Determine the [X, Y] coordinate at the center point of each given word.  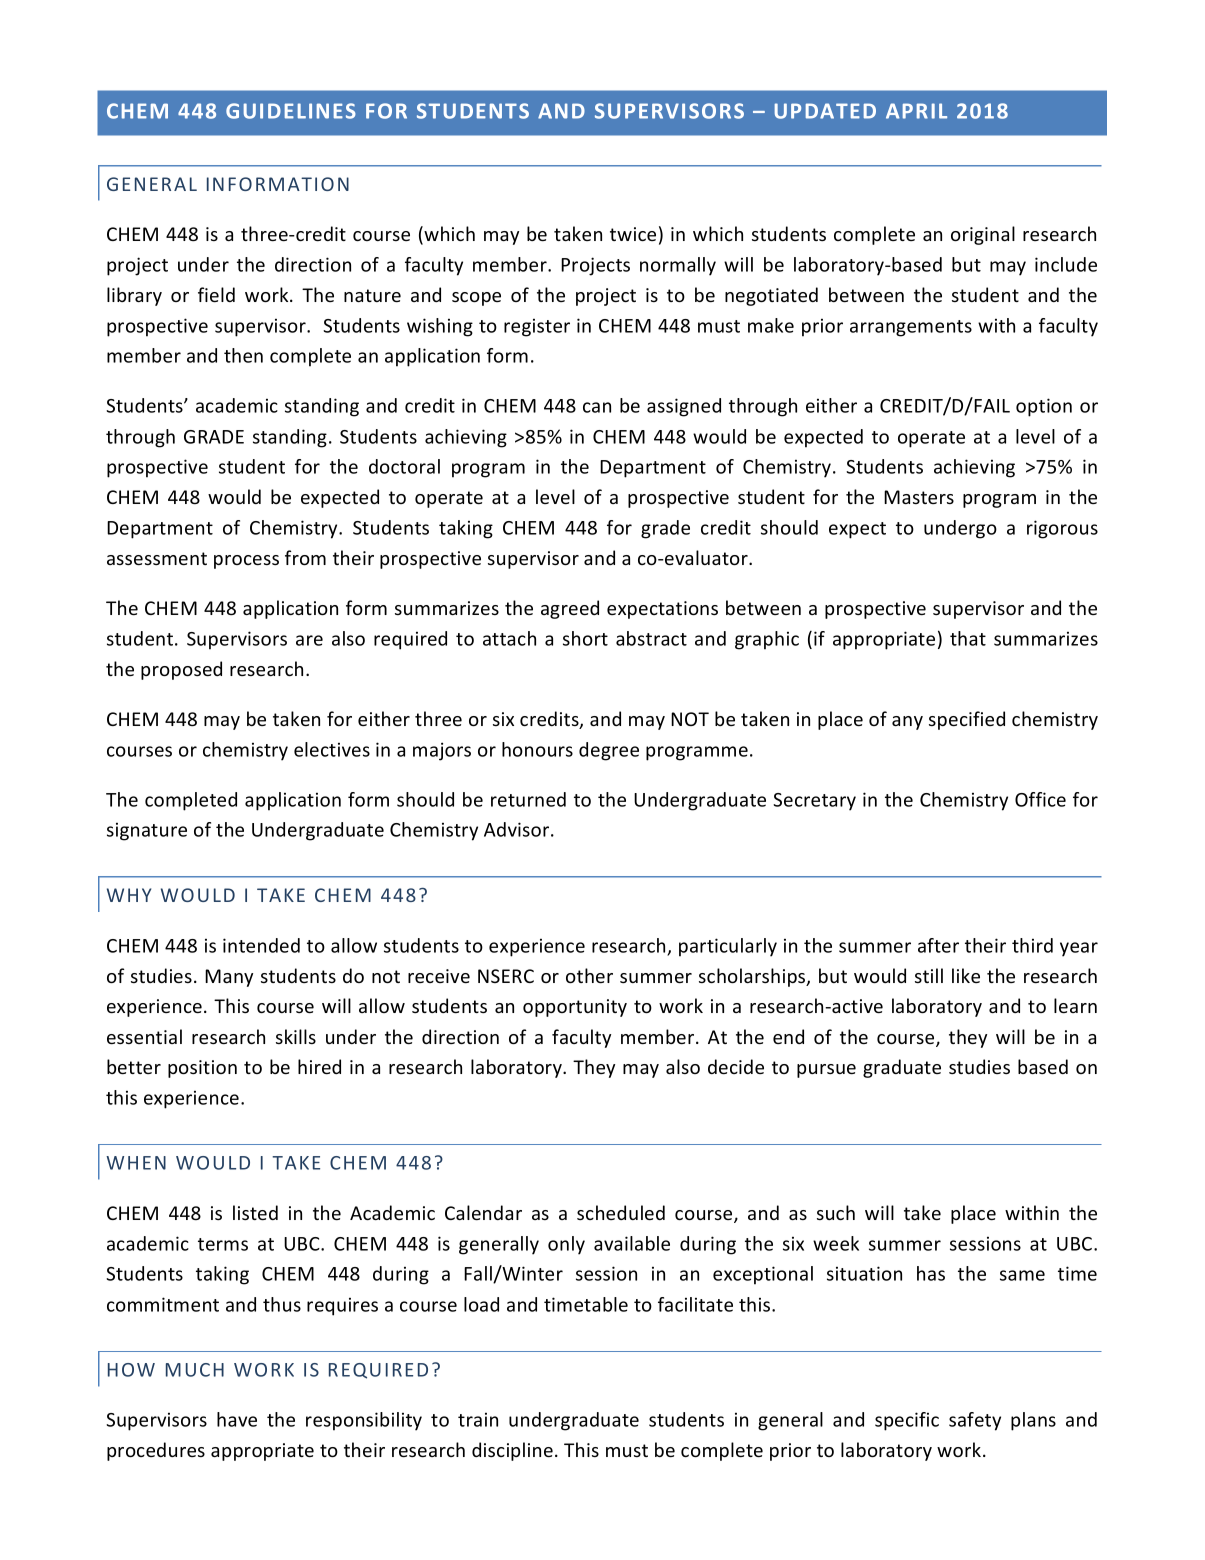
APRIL [916, 111]
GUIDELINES [291, 111]
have [237, 1419]
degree [609, 751]
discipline [512, 1451]
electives [332, 749]
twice [633, 234]
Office [1040, 799]
